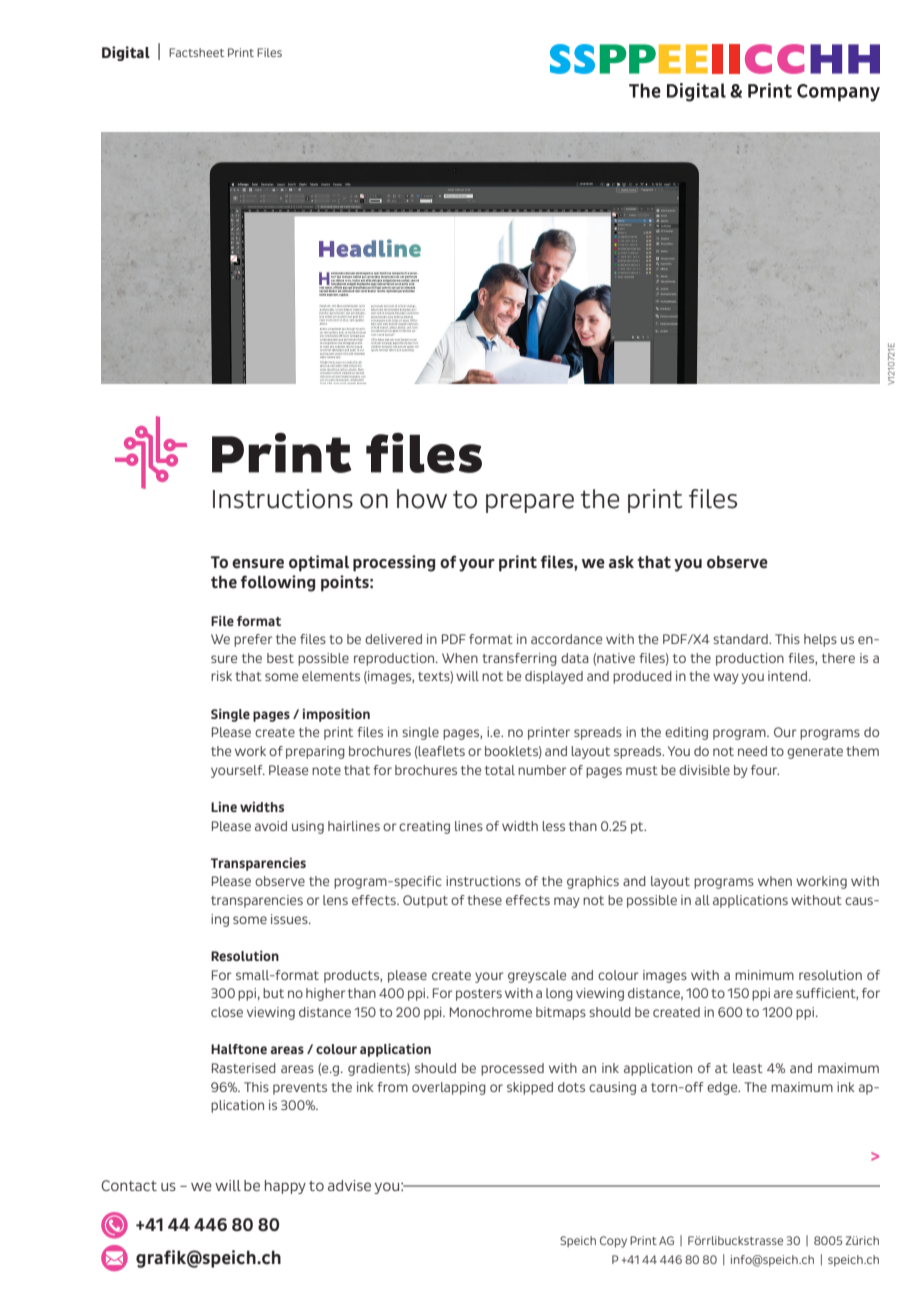  What do you see at coordinates (519, 659) in the image?
I see `transferring` at bounding box center [519, 659].
